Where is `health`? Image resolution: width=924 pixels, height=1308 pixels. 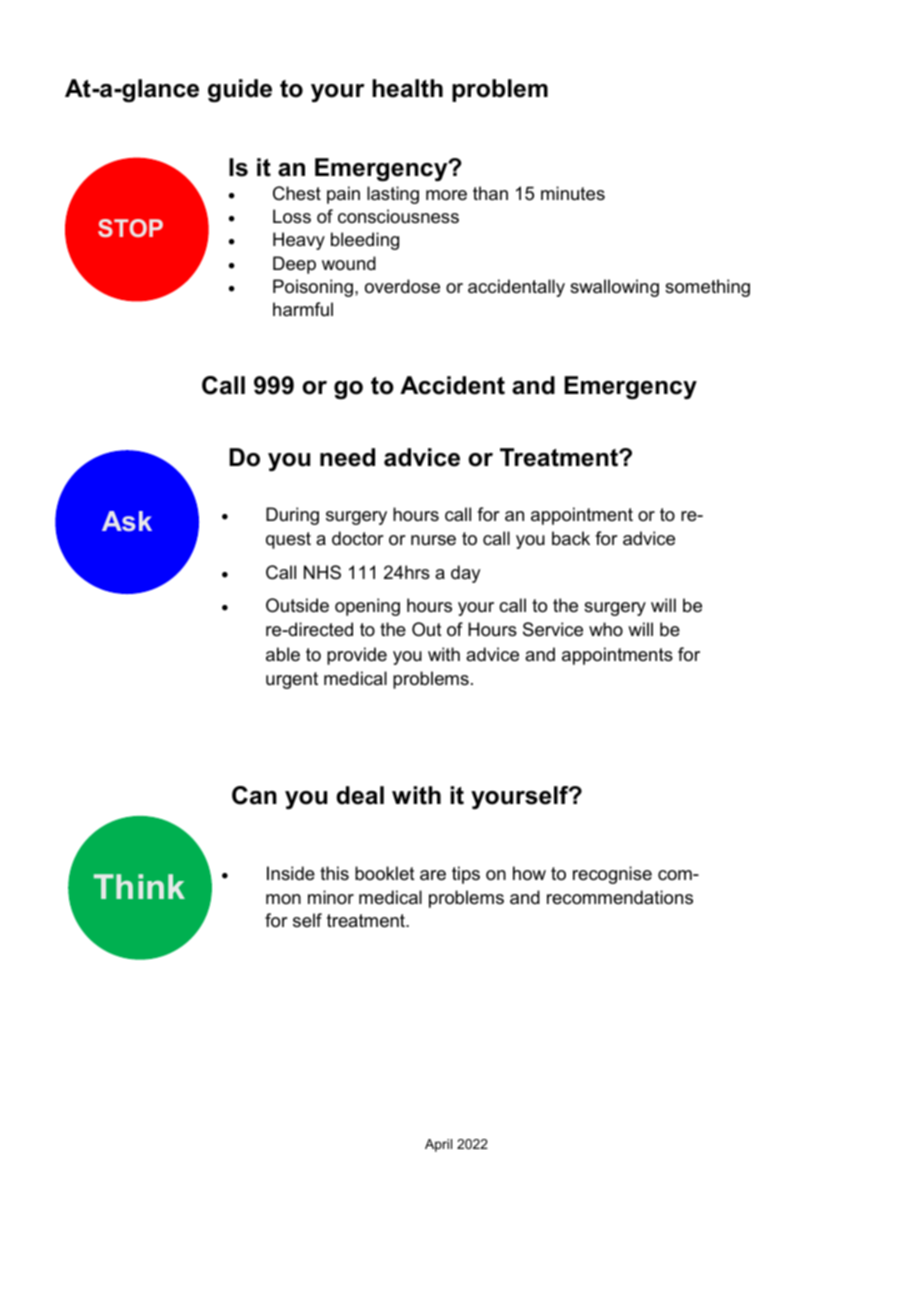
health is located at coordinates (407, 88).
